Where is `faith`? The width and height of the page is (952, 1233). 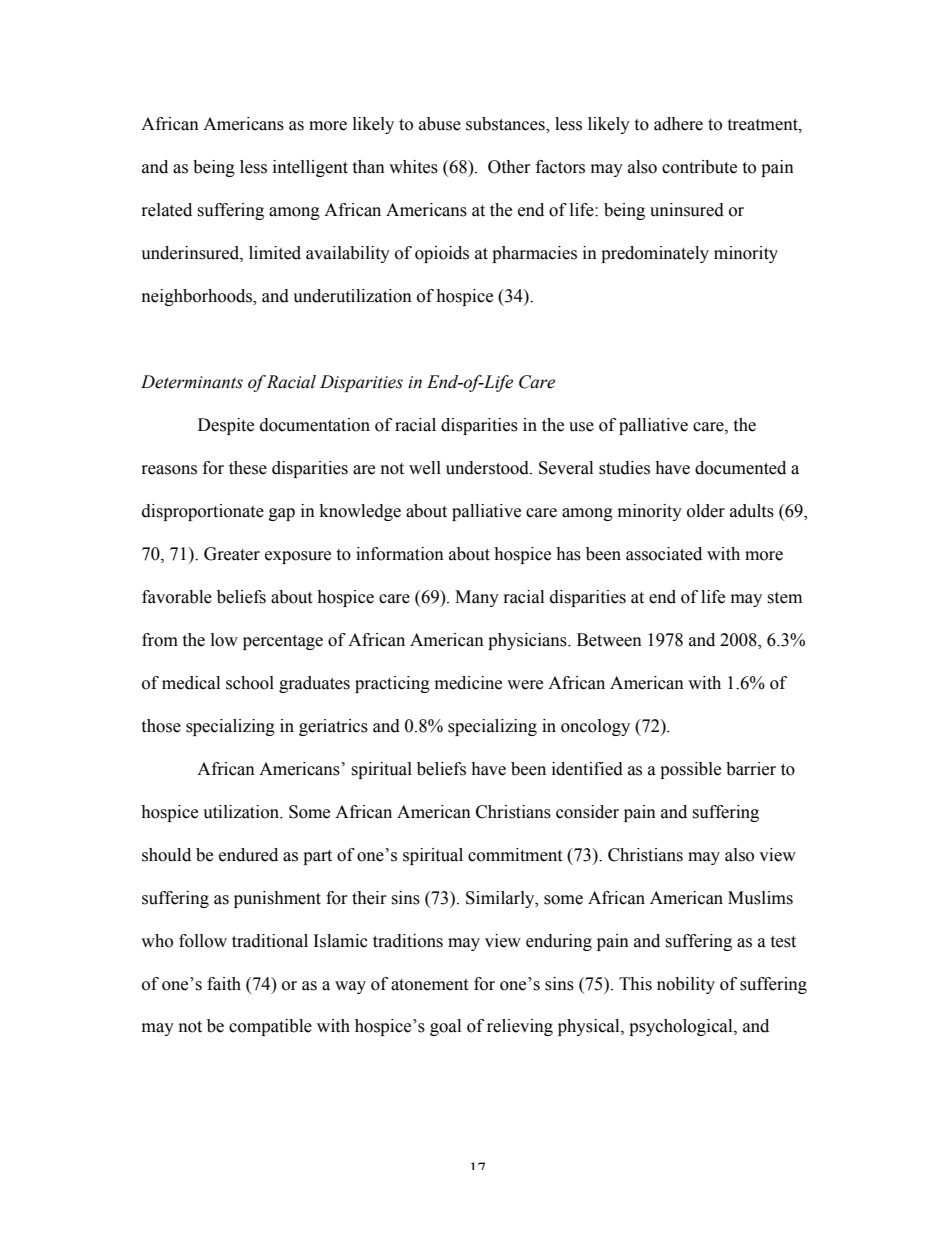
faith is located at coordinates (224, 984).
